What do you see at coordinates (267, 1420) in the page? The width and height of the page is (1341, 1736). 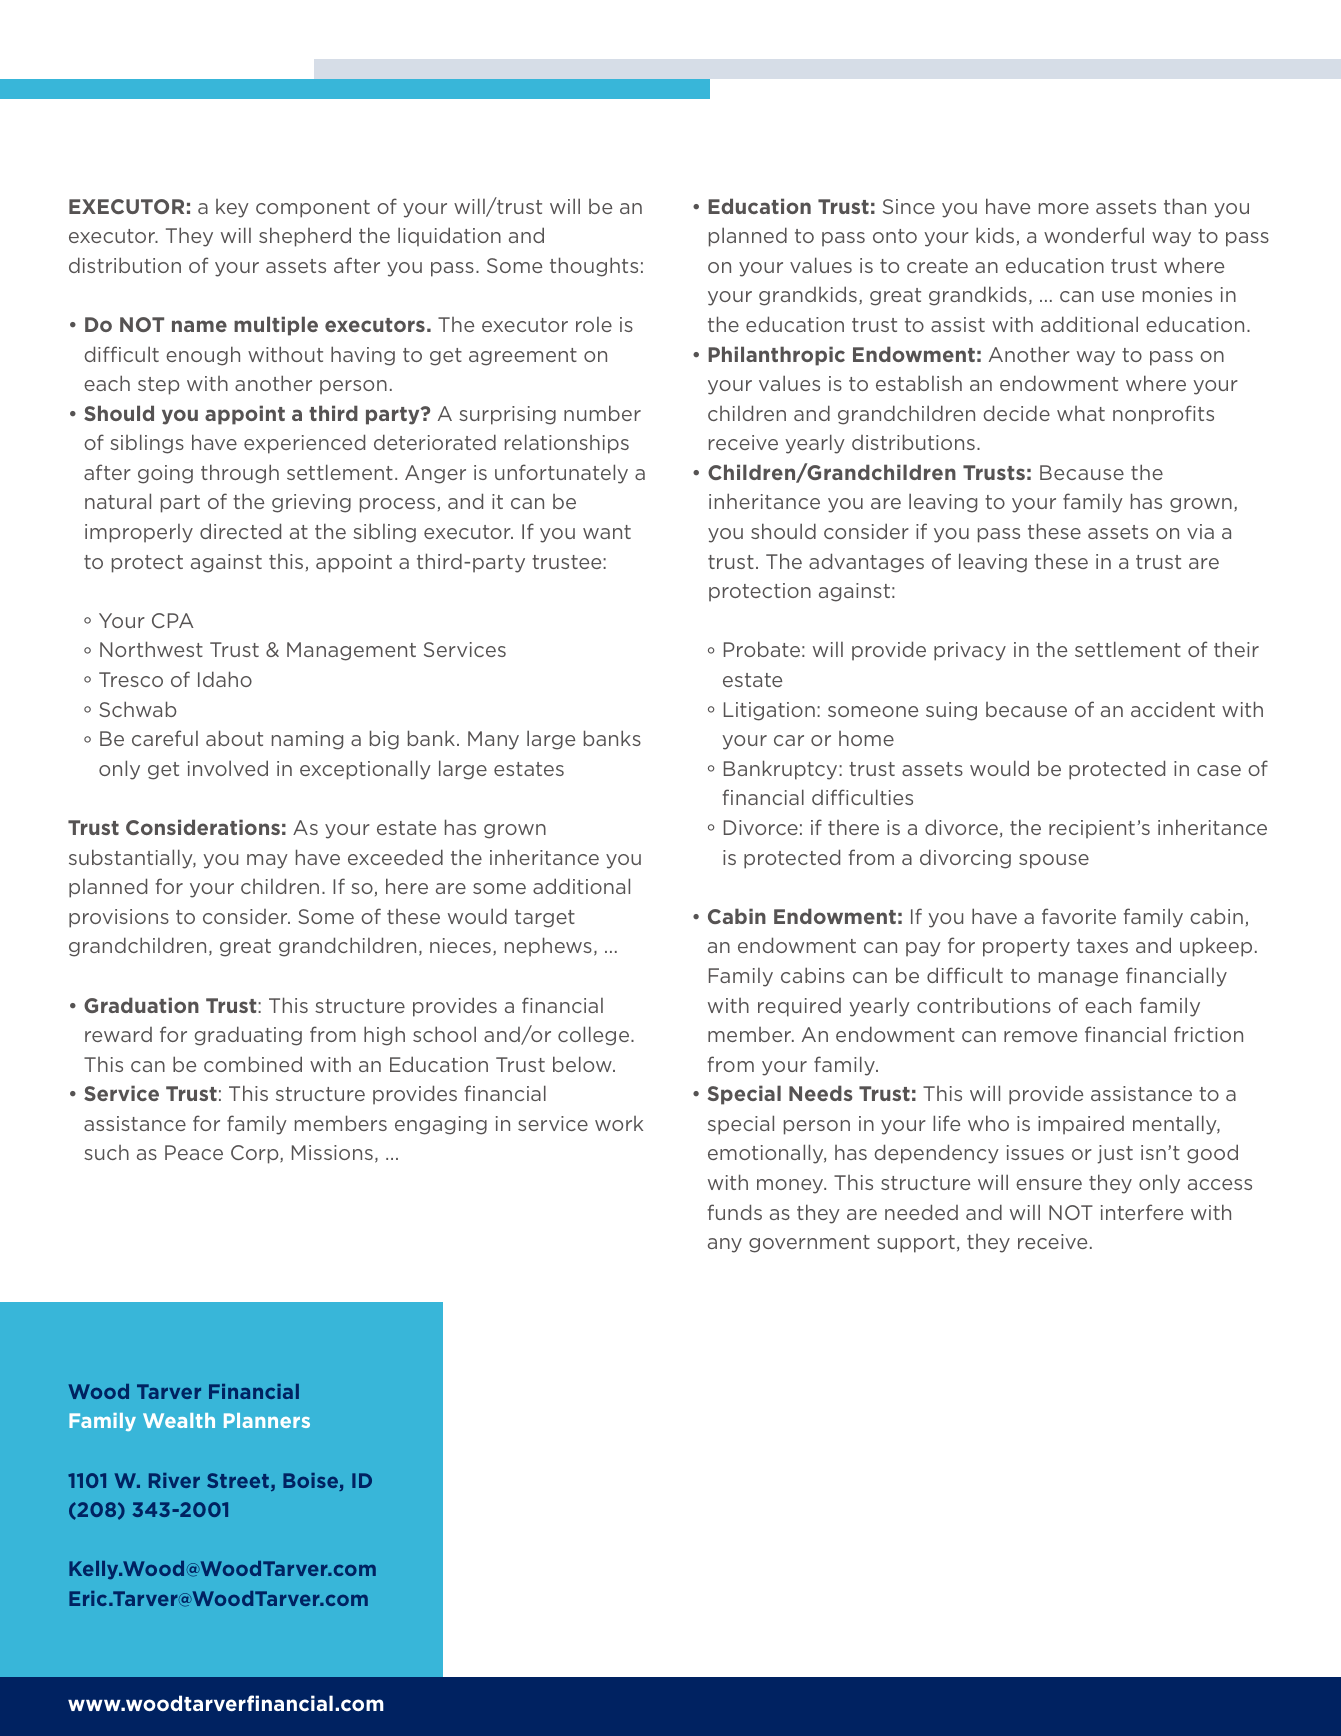 I see `Planners` at bounding box center [267, 1420].
